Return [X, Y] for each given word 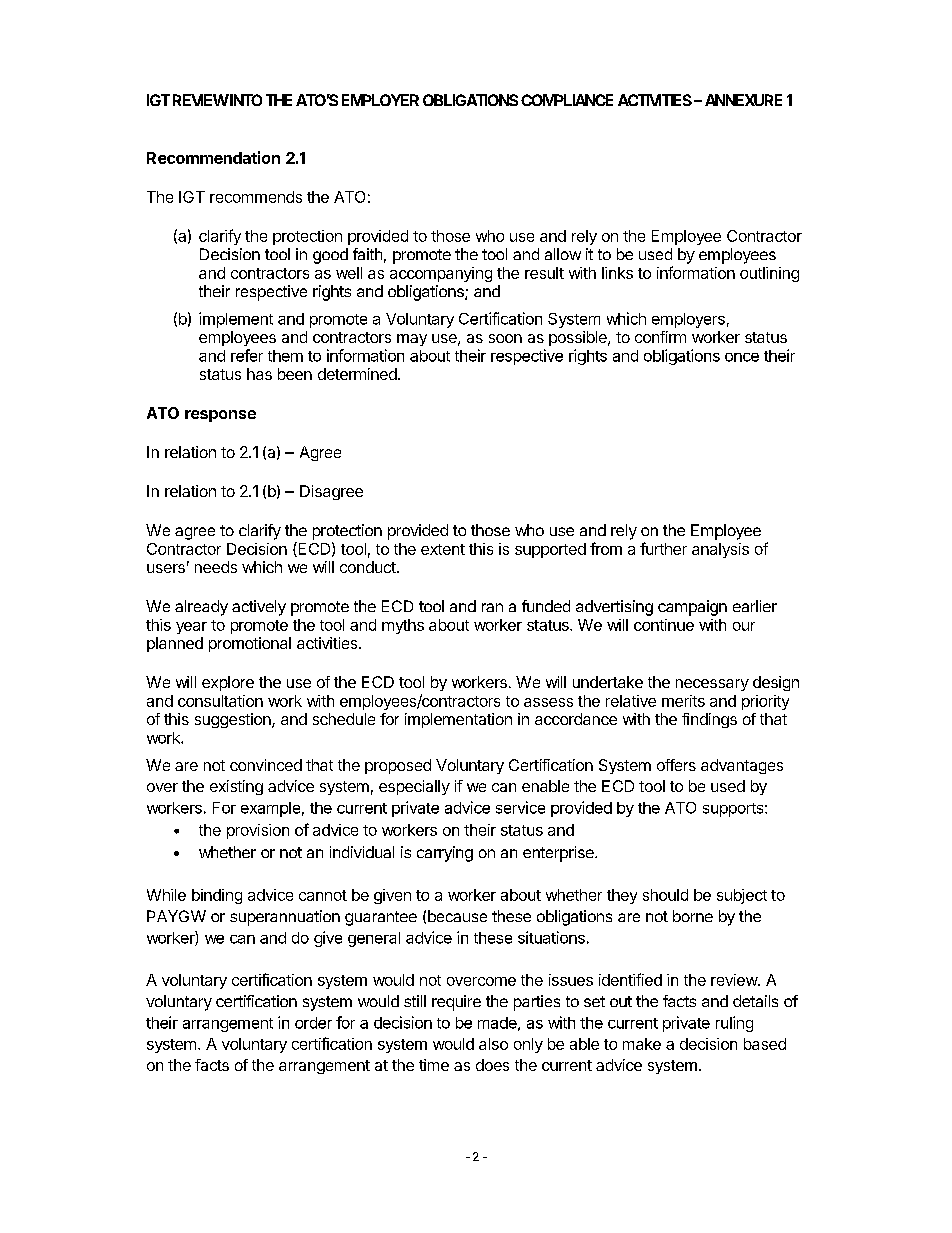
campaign [692, 608]
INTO [245, 100]
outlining [769, 274]
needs [216, 567]
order [313, 1023]
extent [443, 549]
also [493, 1044]
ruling [734, 1024]
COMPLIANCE [567, 100]
